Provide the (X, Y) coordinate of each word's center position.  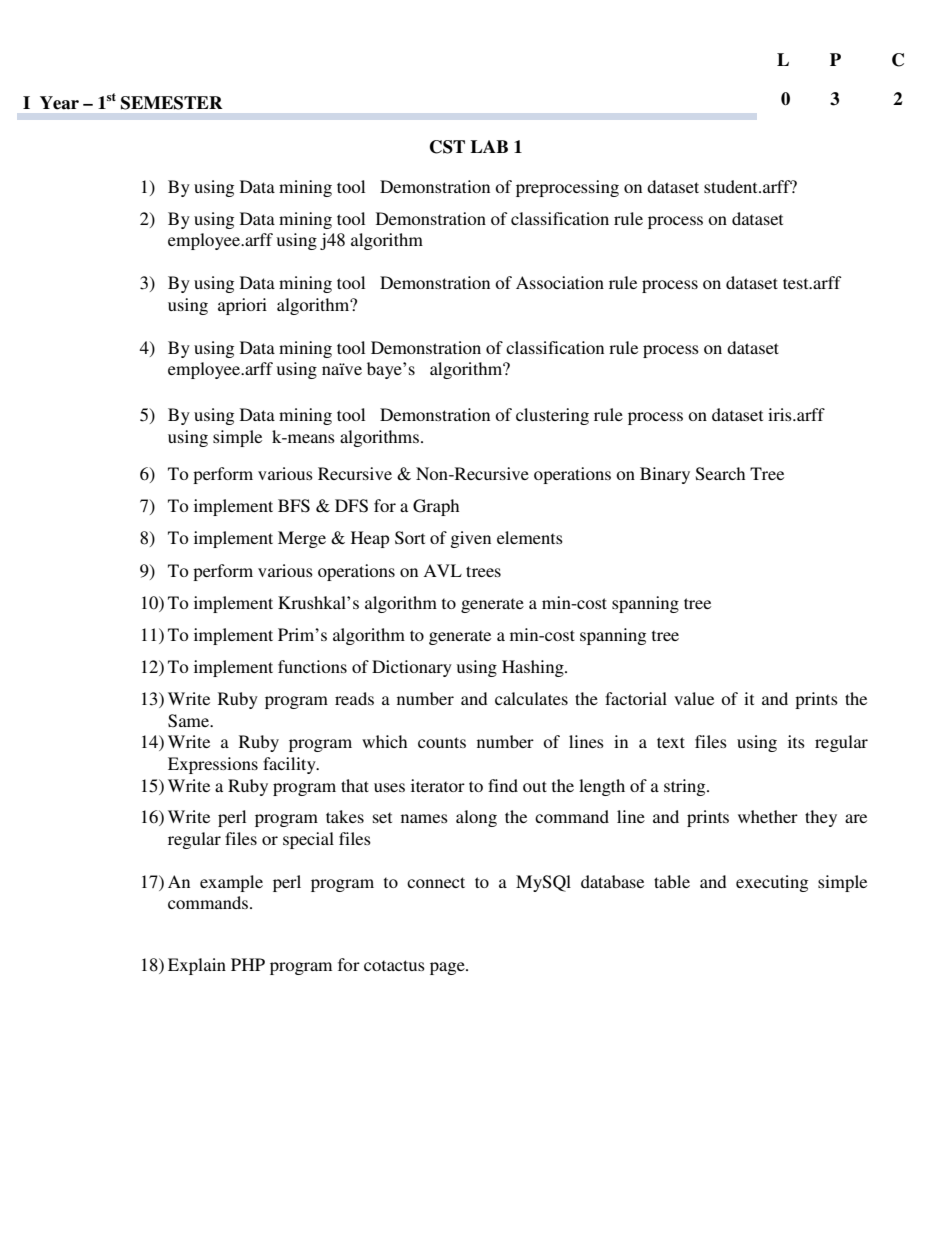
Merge (302, 539)
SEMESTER (172, 103)
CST (447, 147)
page (448, 968)
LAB (489, 146)
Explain (197, 966)
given (471, 539)
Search (720, 474)
